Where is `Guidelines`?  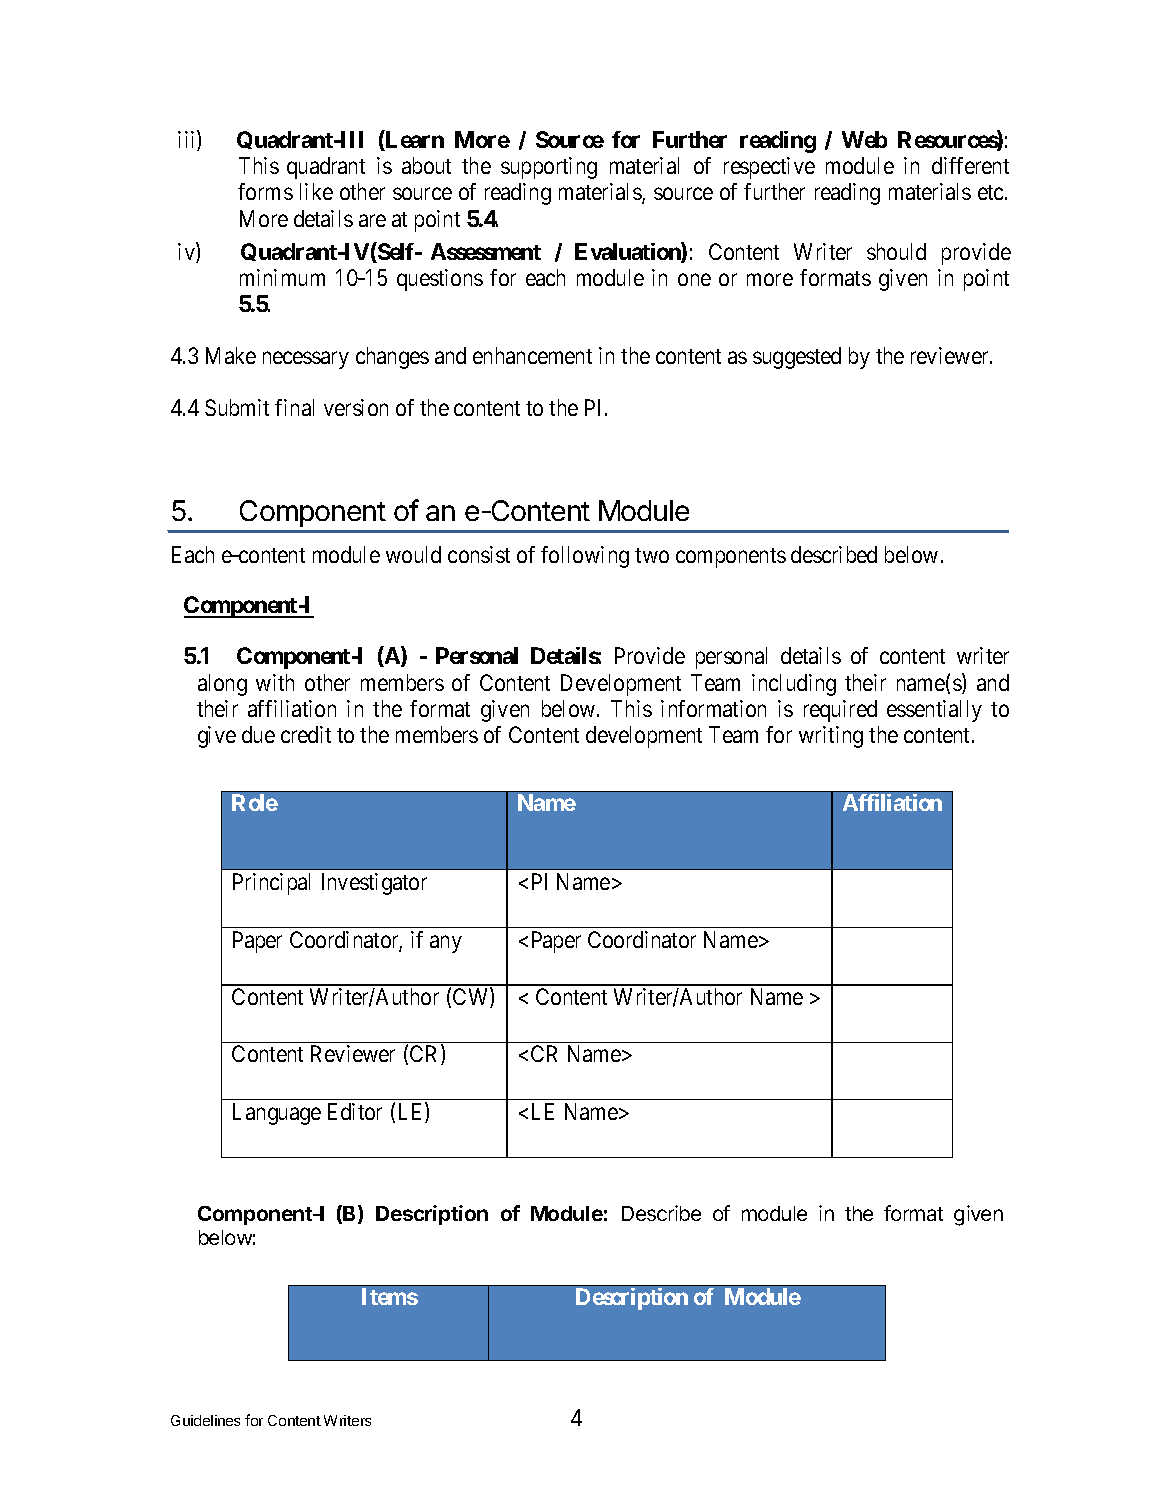
Guidelines is located at coordinates (205, 1420).
